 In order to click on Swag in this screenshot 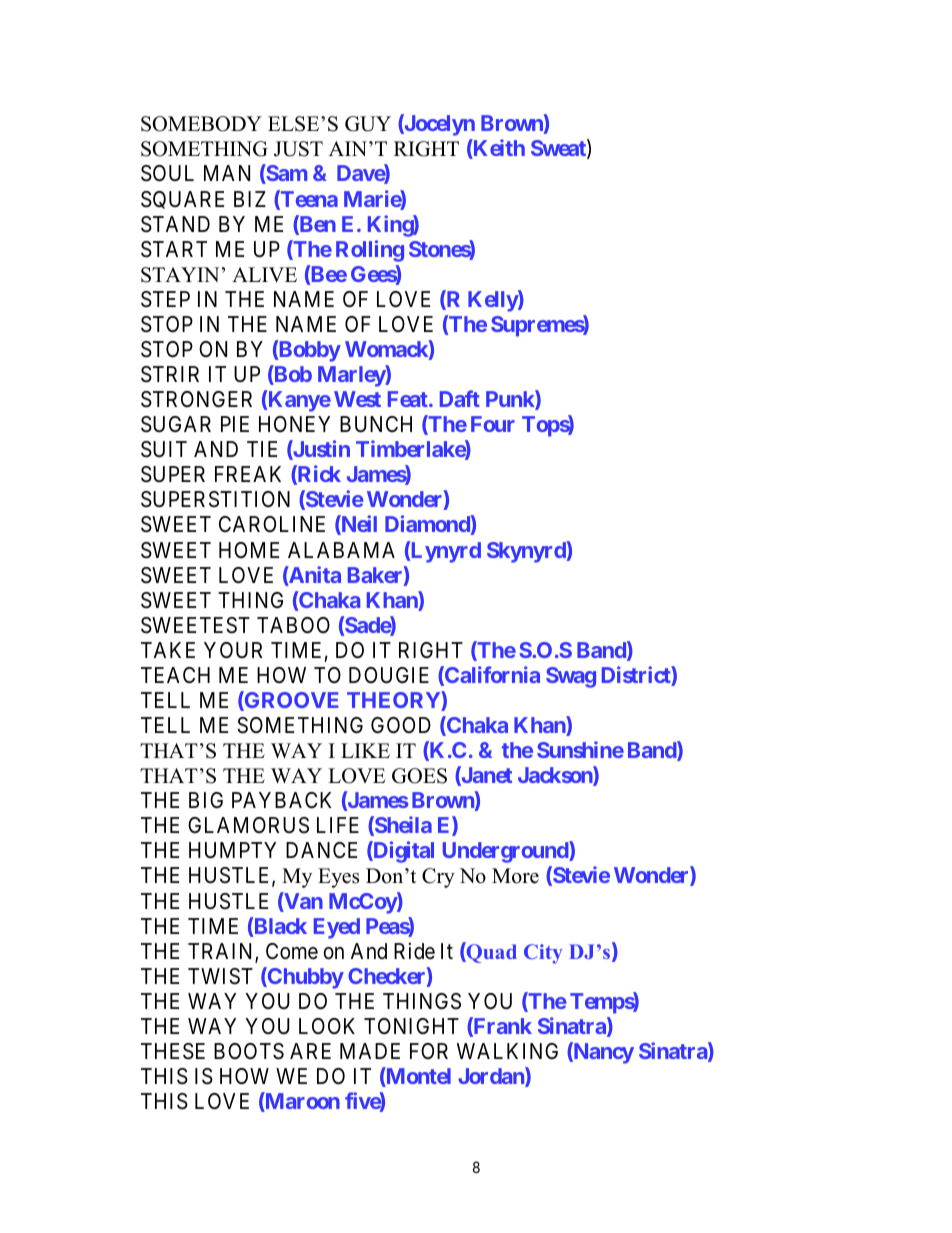, I will do `click(571, 677)`.
